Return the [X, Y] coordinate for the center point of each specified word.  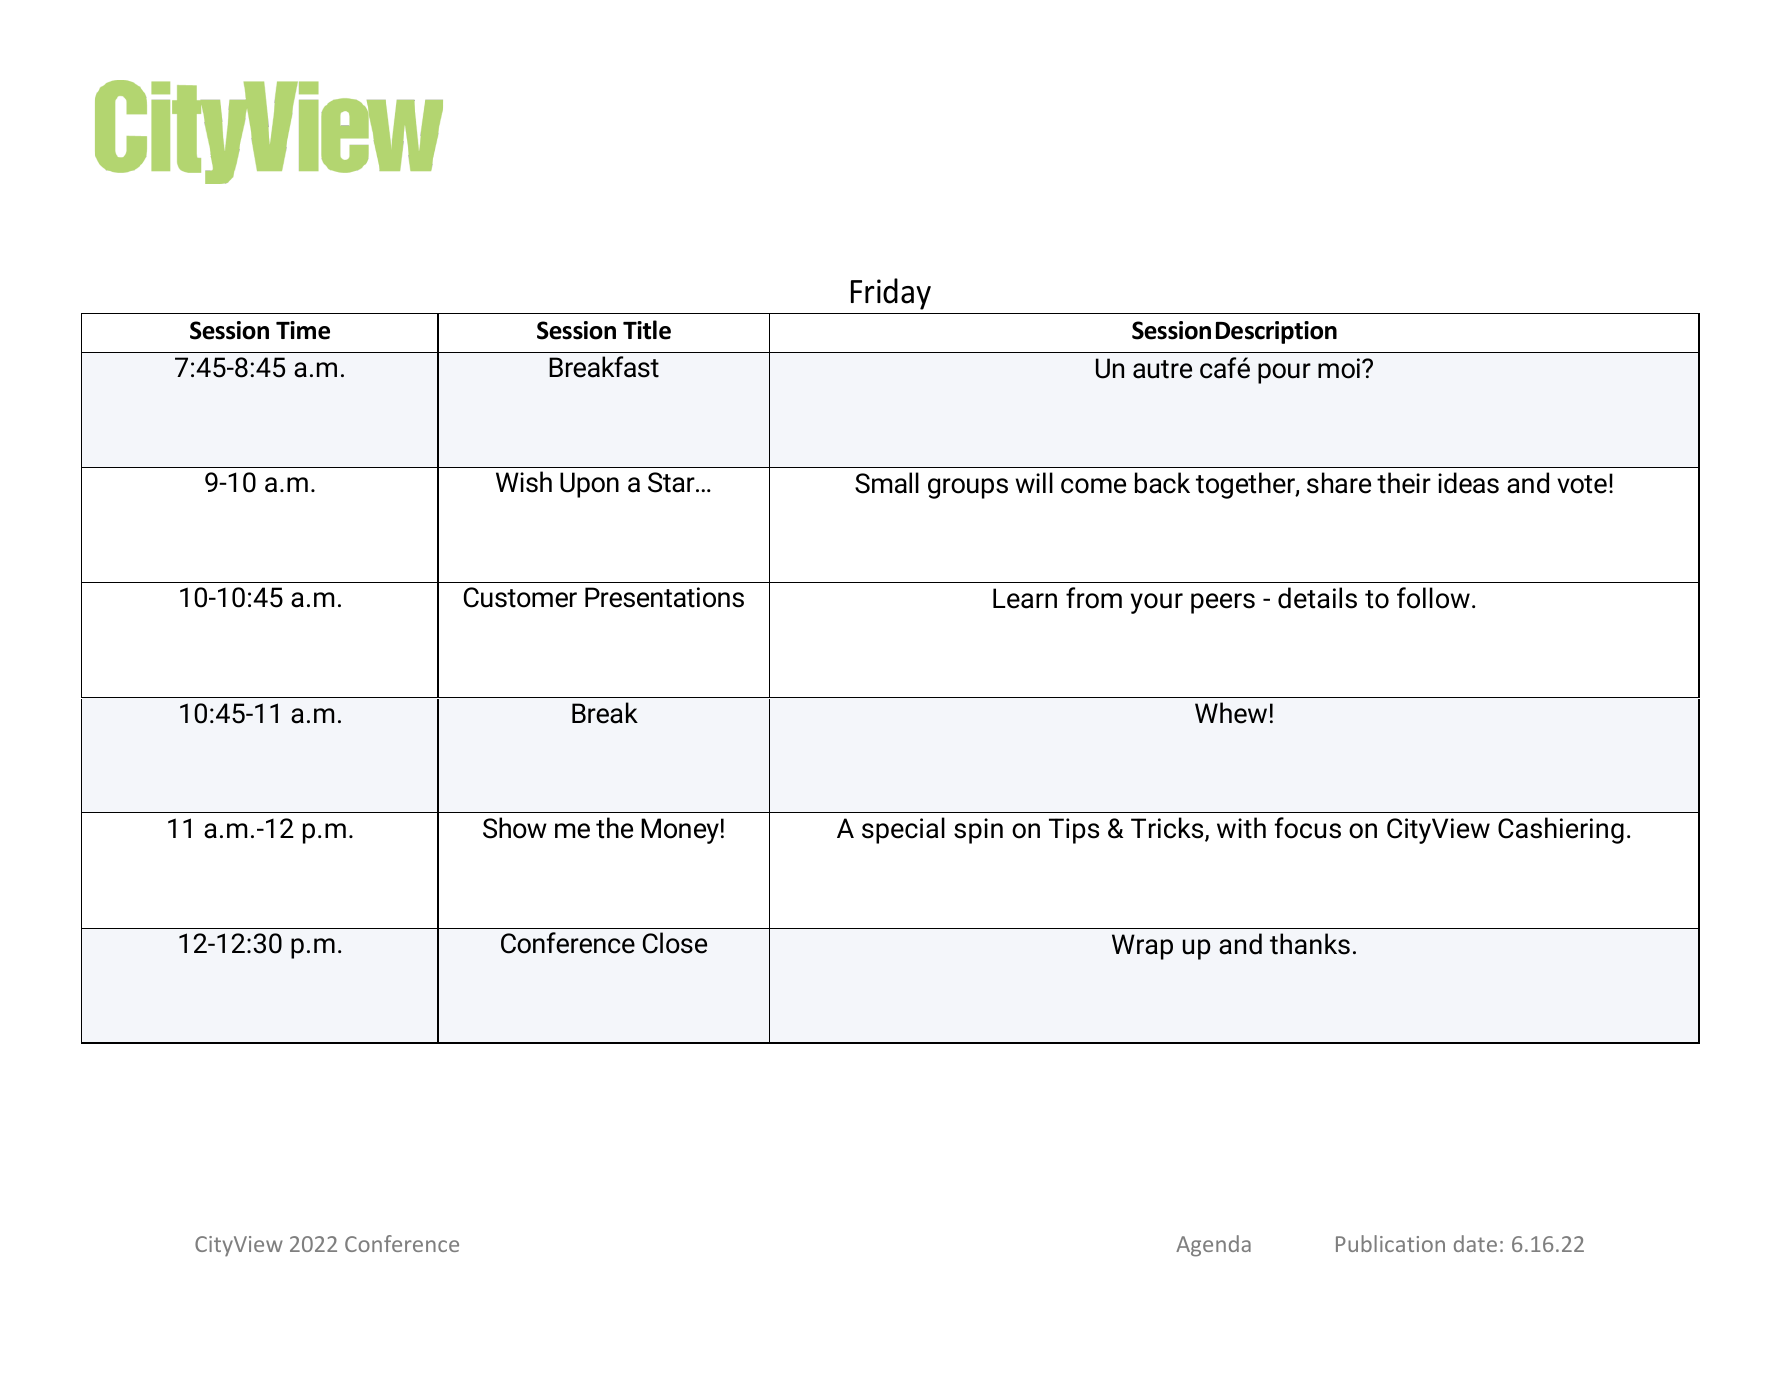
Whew [1231, 713]
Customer [520, 597]
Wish [524, 482]
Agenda [1213, 1246]
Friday [891, 294]
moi [1339, 368]
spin [978, 831]
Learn [1025, 598]
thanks [1310, 944]
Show [515, 828]
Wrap [1142, 947]
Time [303, 330]
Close [675, 943]
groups [968, 488]
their [1404, 483]
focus [1307, 828]
